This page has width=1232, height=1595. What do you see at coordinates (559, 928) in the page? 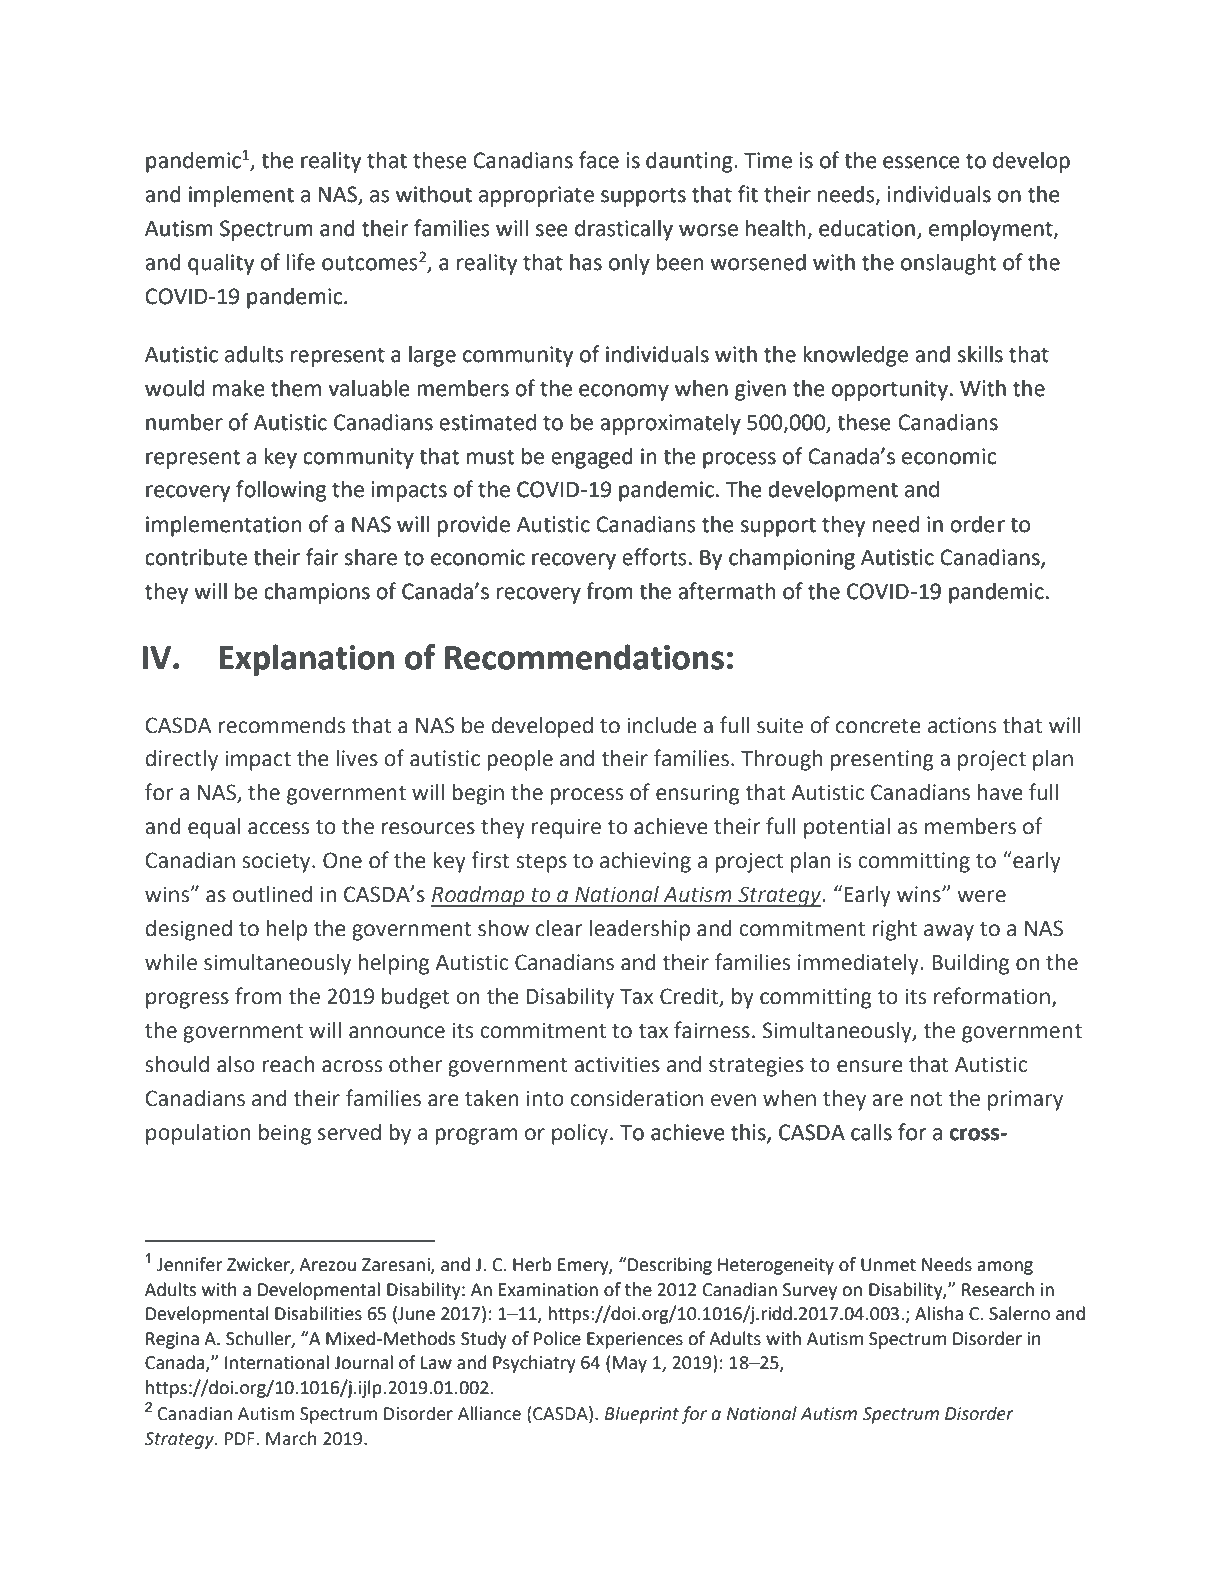
I see `clear` at bounding box center [559, 928].
